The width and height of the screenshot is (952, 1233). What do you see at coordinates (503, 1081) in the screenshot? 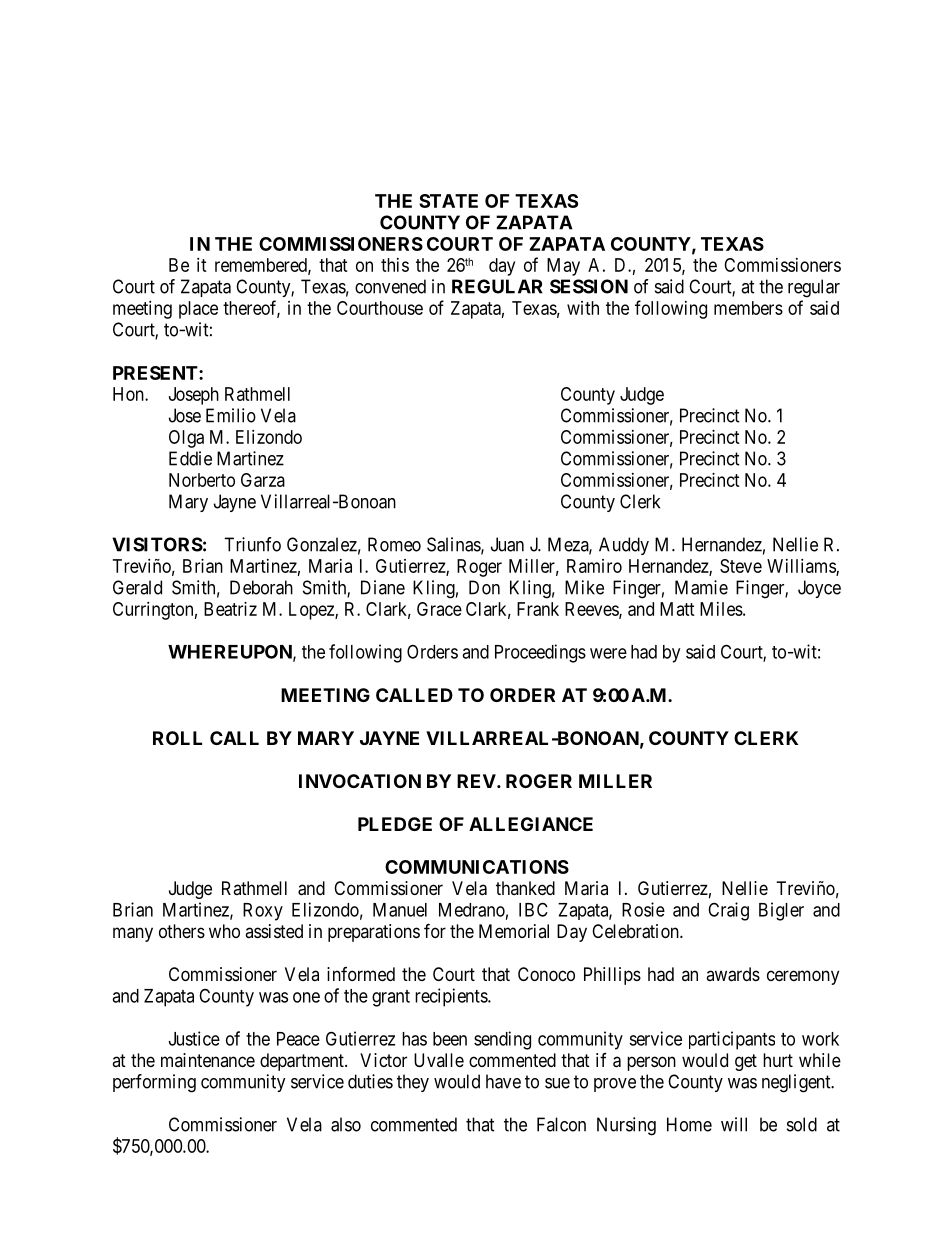
I see `have` at bounding box center [503, 1081].
